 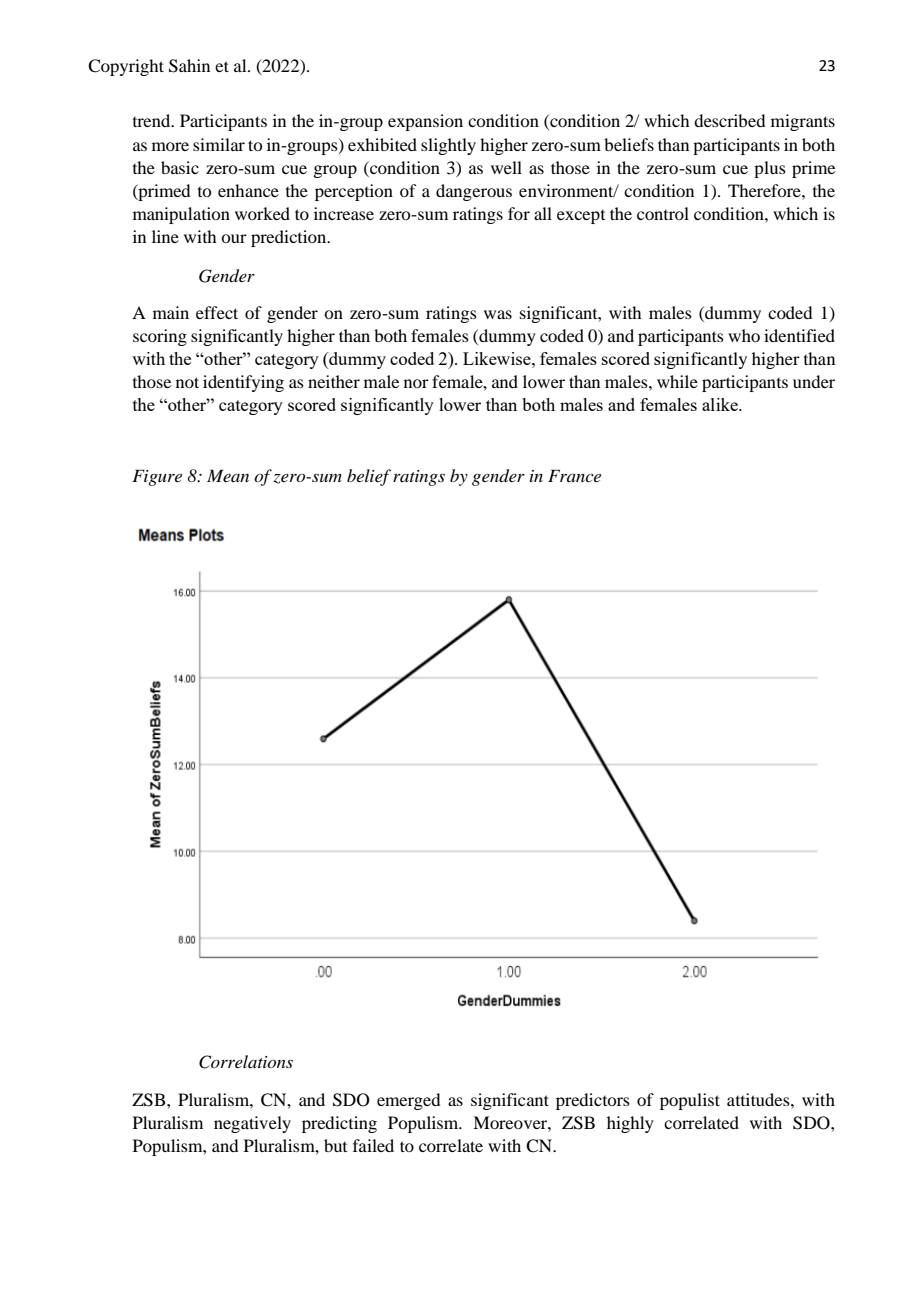 I want to click on expansion, so click(x=425, y=122).
